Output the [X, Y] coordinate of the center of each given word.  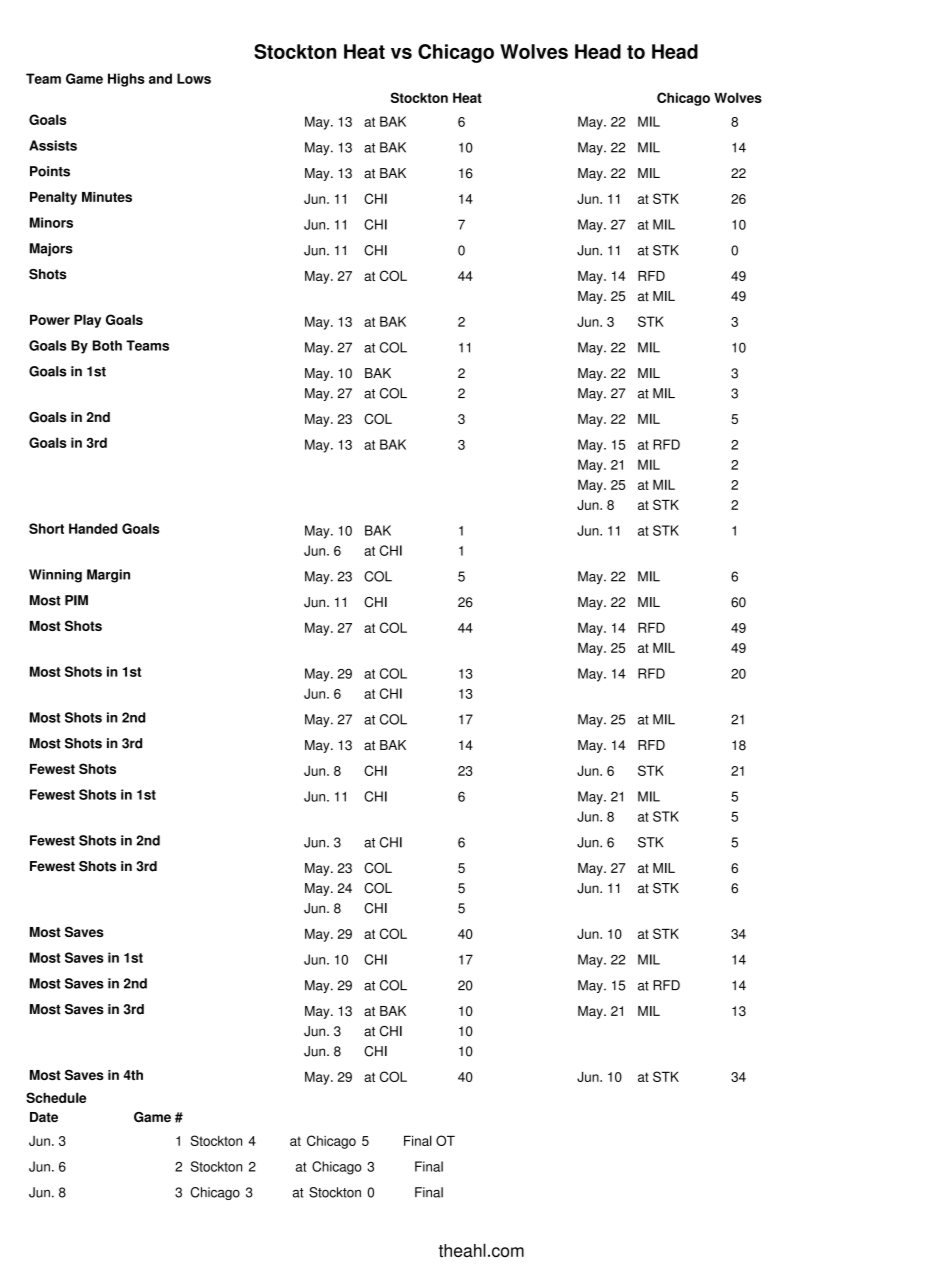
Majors [51, 249]
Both [107, 345]
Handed [93, 528]
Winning [55, 576]
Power [50, 320]
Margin [108, 576]
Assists [53, 145]
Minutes [107, 197]
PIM [76, 600]
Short [46, 528]
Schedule [56, 1097]
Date [44, 1117]
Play [87, 321]
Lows [194, 78]
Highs [126, 80]
